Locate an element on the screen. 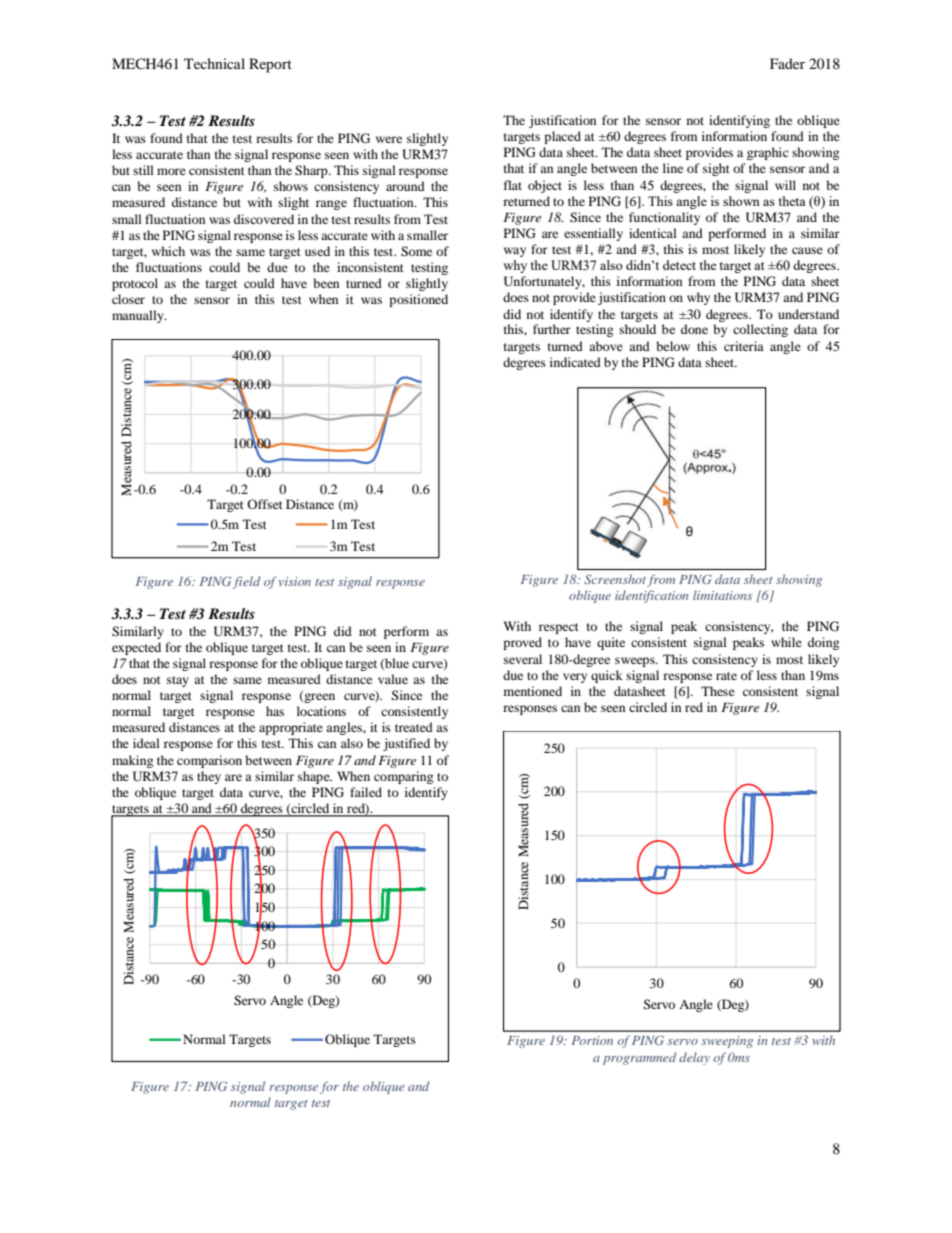 This screenshot has height=1233, width=952. placed is located at coordinates (562, 137).
